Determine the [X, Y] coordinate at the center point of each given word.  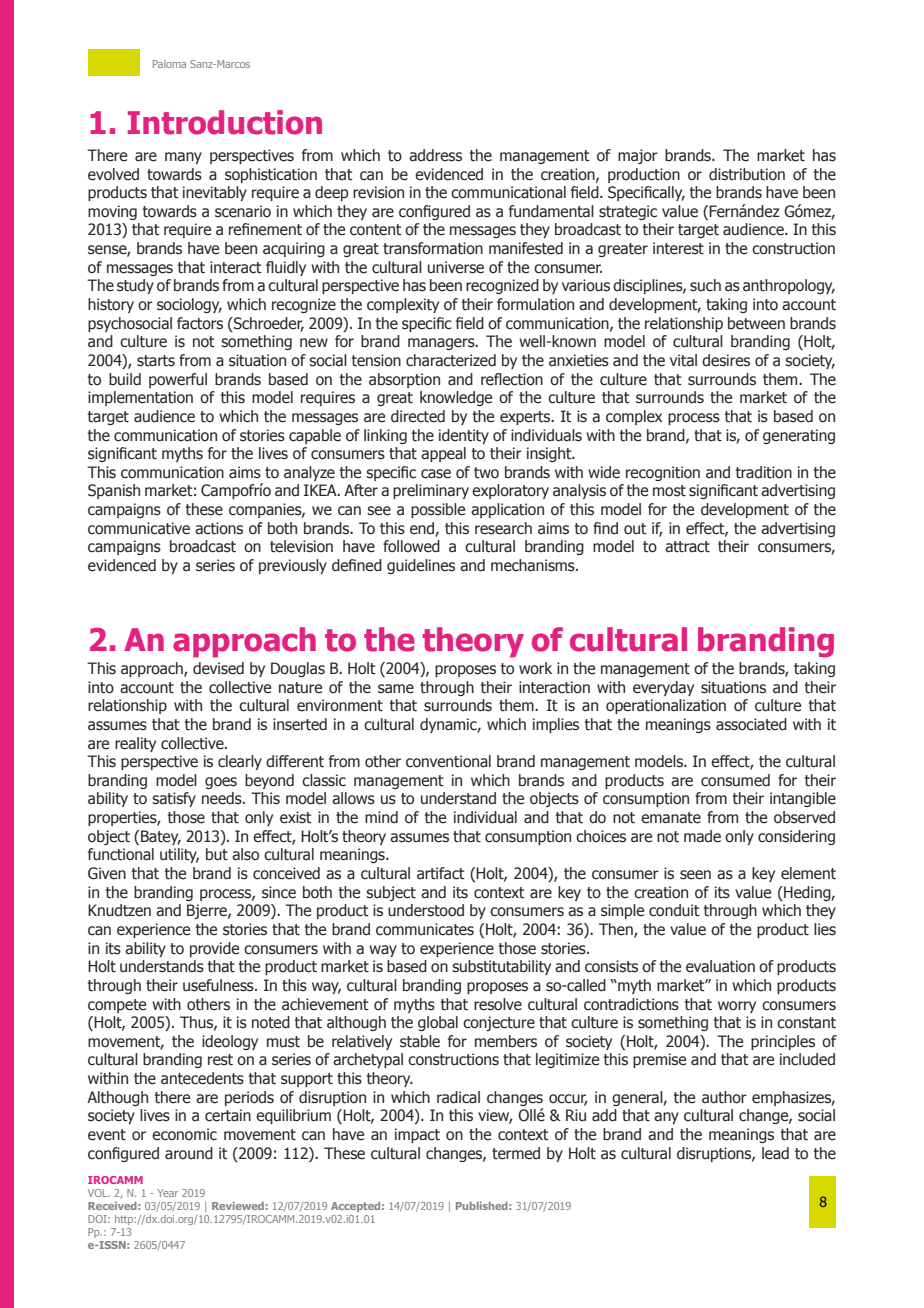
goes [221, 783]
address [435, 155]
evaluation [720, 966]
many [183, 158]
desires [726, 360]
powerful [178, 380]
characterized [451, 360]
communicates [425, 929]
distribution [747, 174]
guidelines [421, 566]
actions [219, 528]
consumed [735, 780]
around [189, 1153]
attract [687, 547]
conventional [448, 761]
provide [214, 949]
